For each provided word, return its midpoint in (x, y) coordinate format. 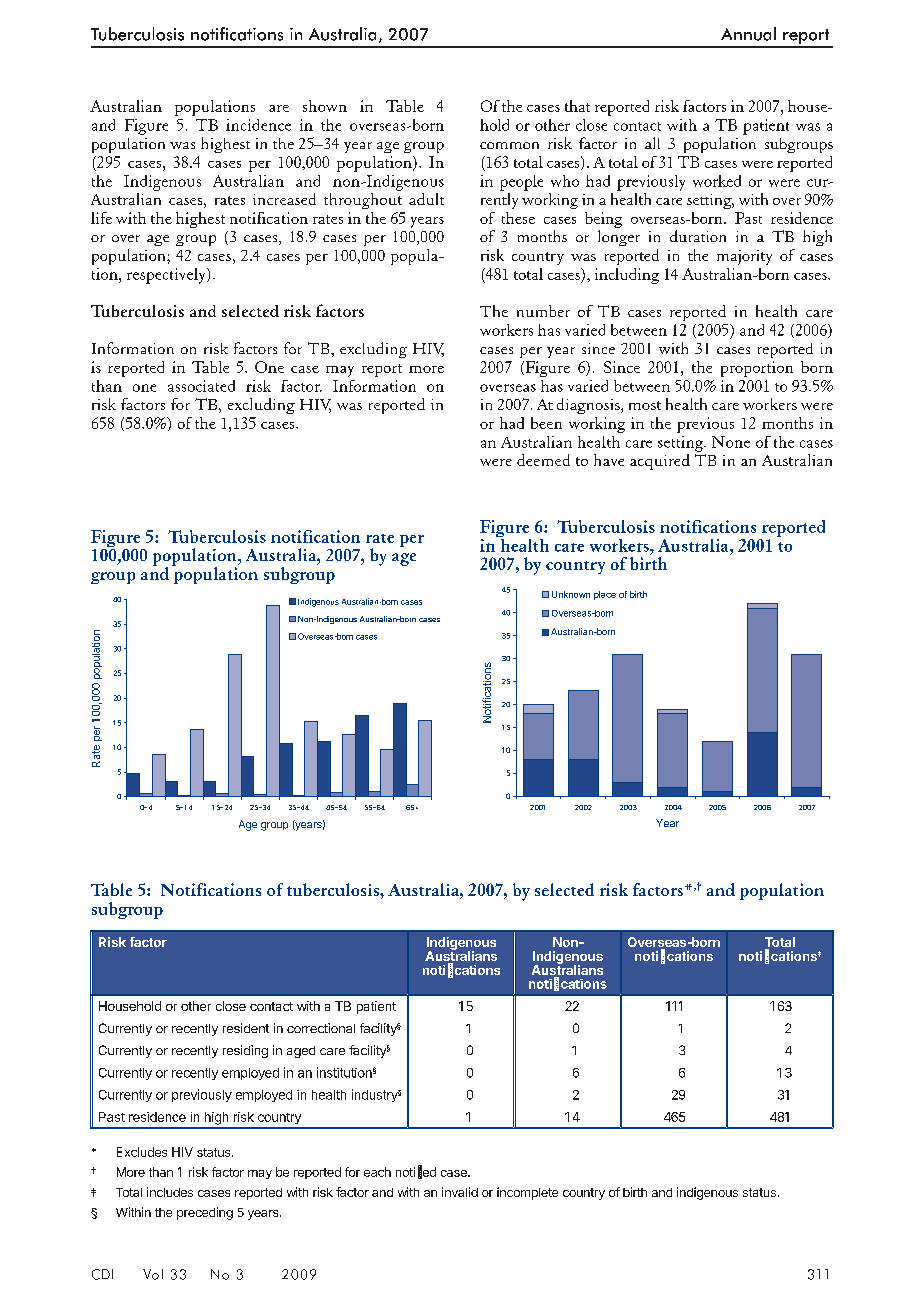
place (605, 595)
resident (246, 1028)
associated (201, 386)
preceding (205, 1213)
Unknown (571, 594)
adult (426, 199)
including (627, 276)
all (652, 143)
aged (301, 1052)
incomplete (527, 1193)
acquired (660, 462)
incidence (258, 125)
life (101, 218)
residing (245, 1051)
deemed (543, 460)
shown (325, 106)
